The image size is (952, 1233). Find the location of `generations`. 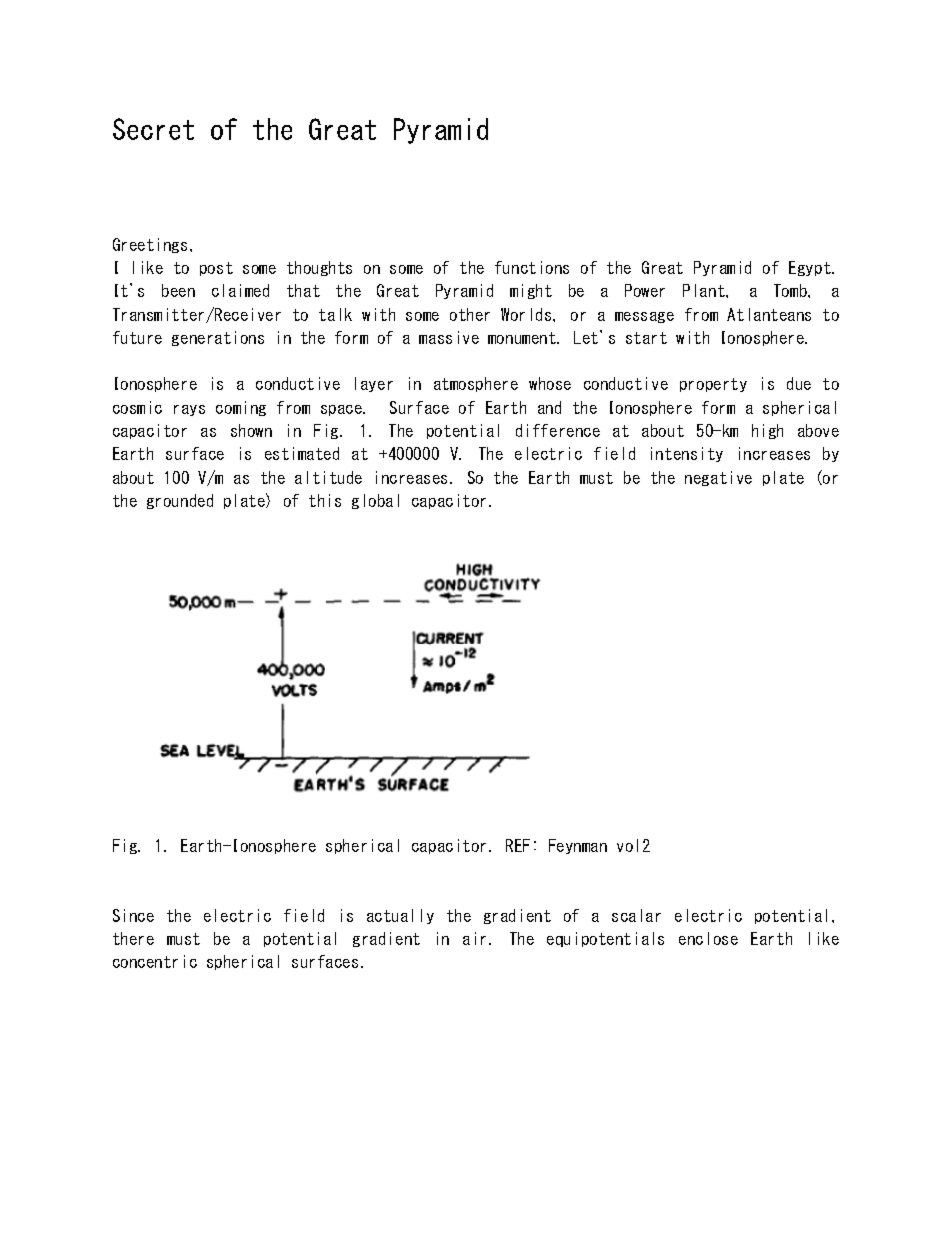

generations is located at coordinates (218, 338).
